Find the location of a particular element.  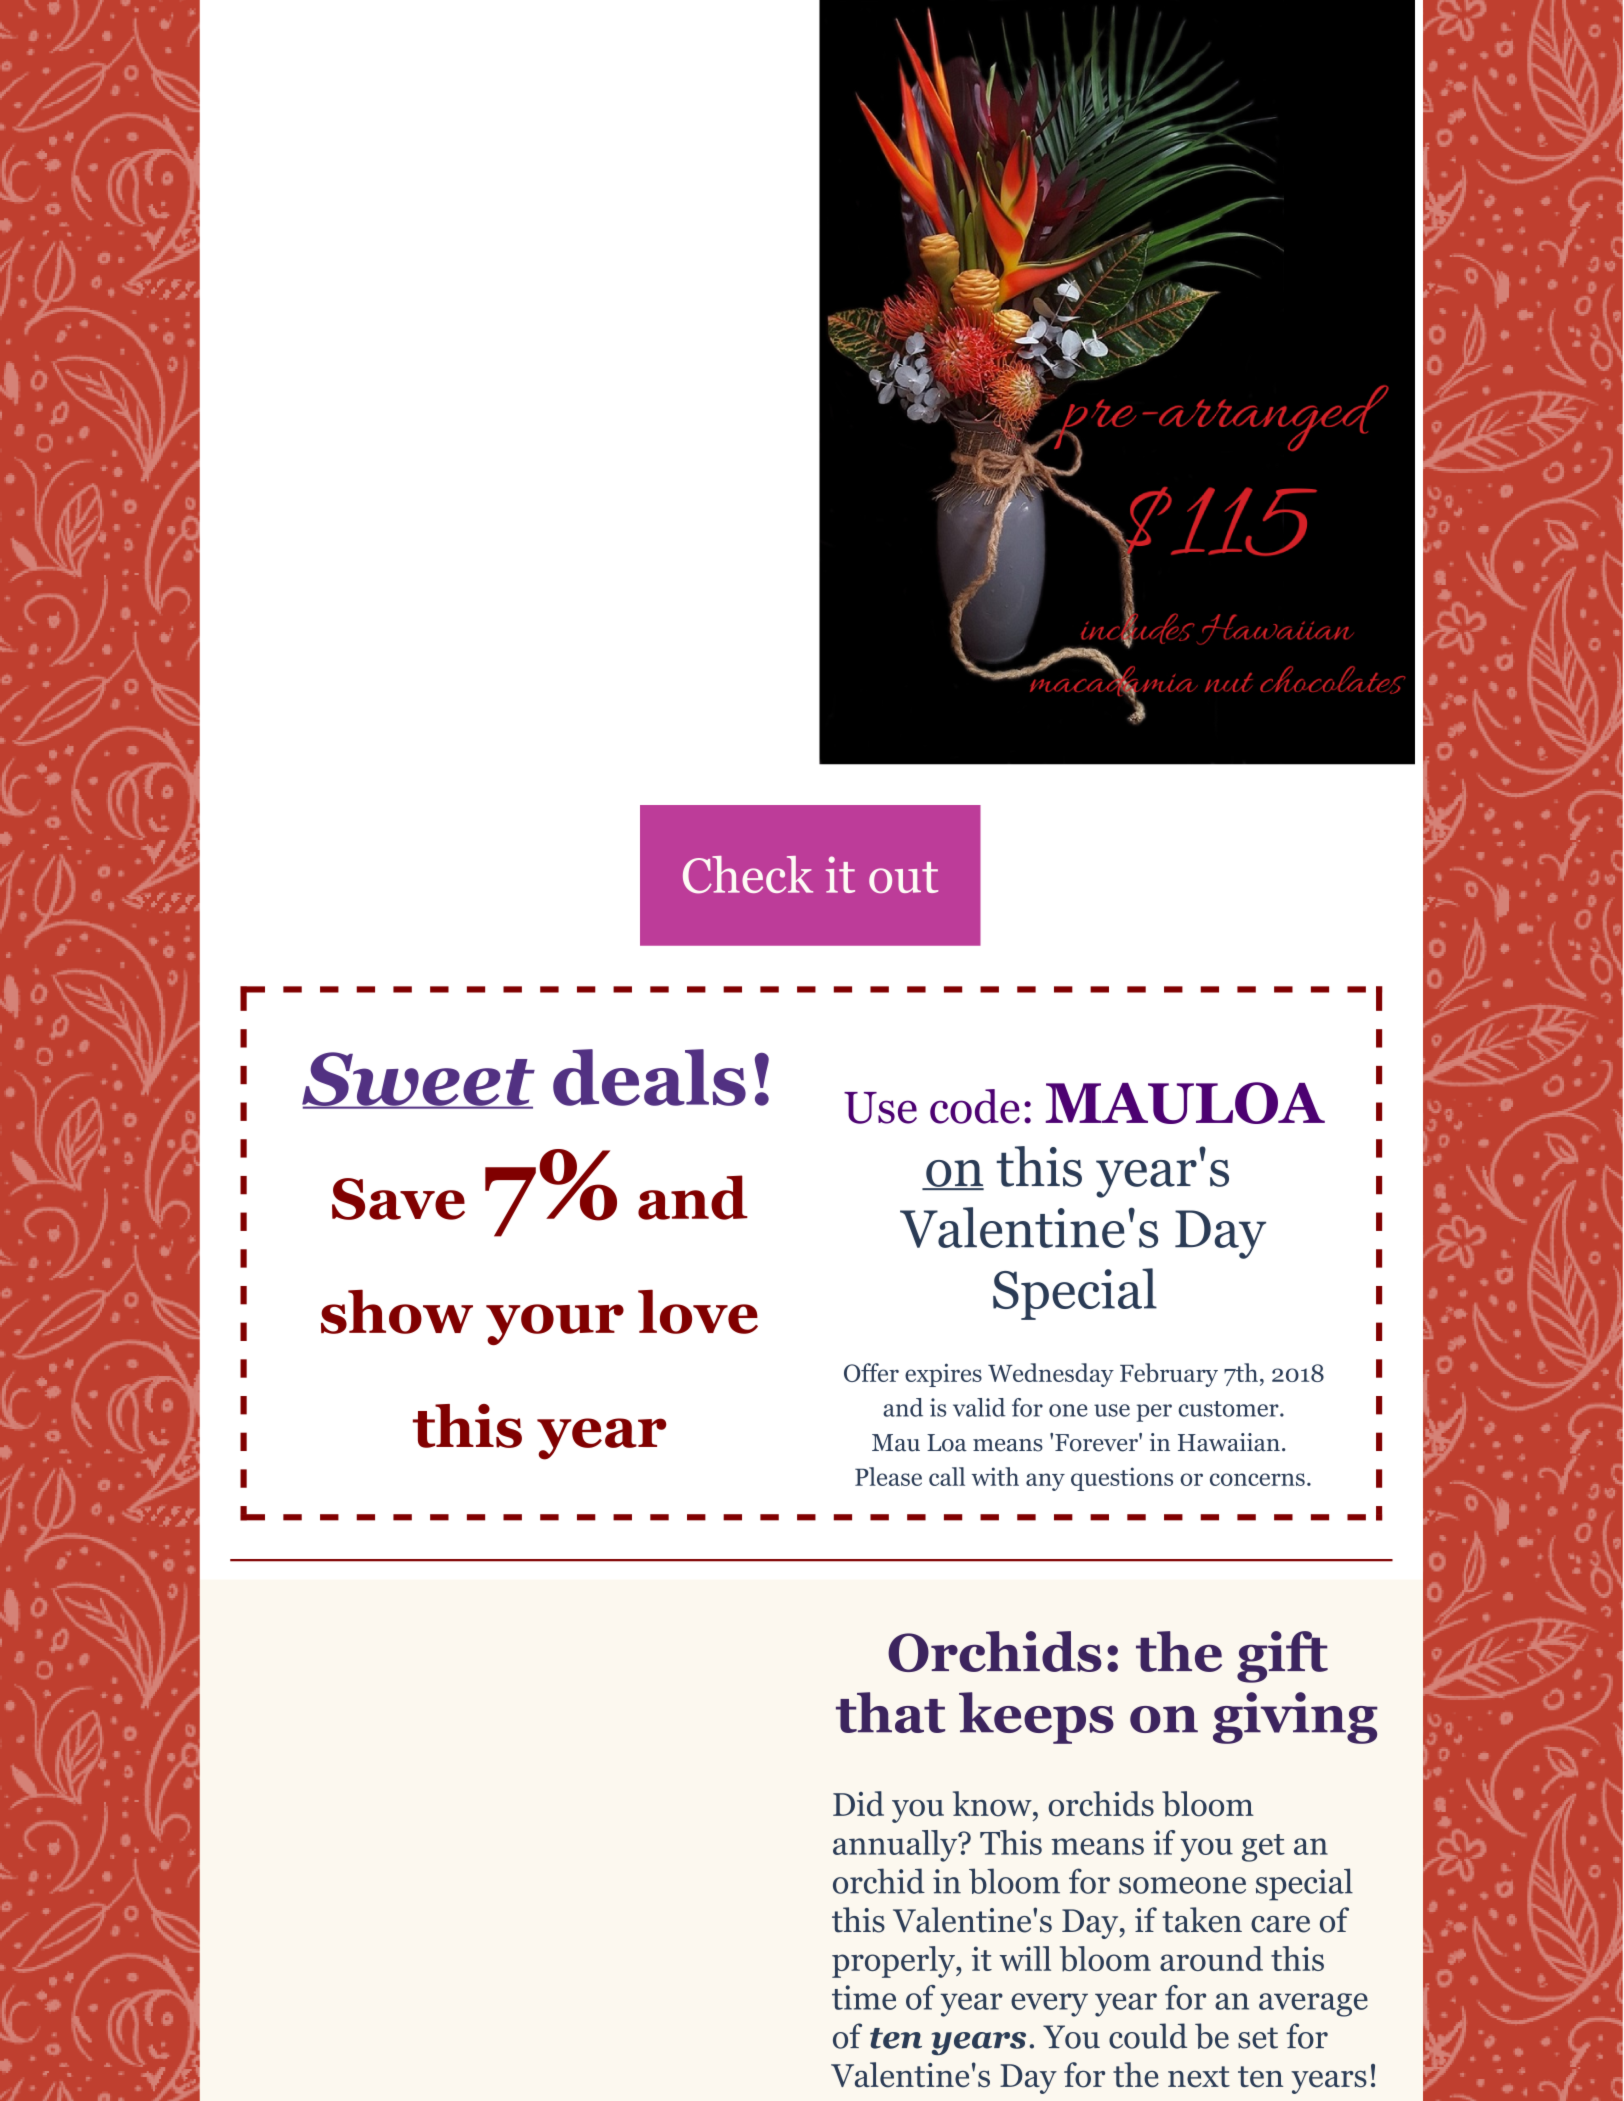

Sweet is located at coordinates (418, 1080).
